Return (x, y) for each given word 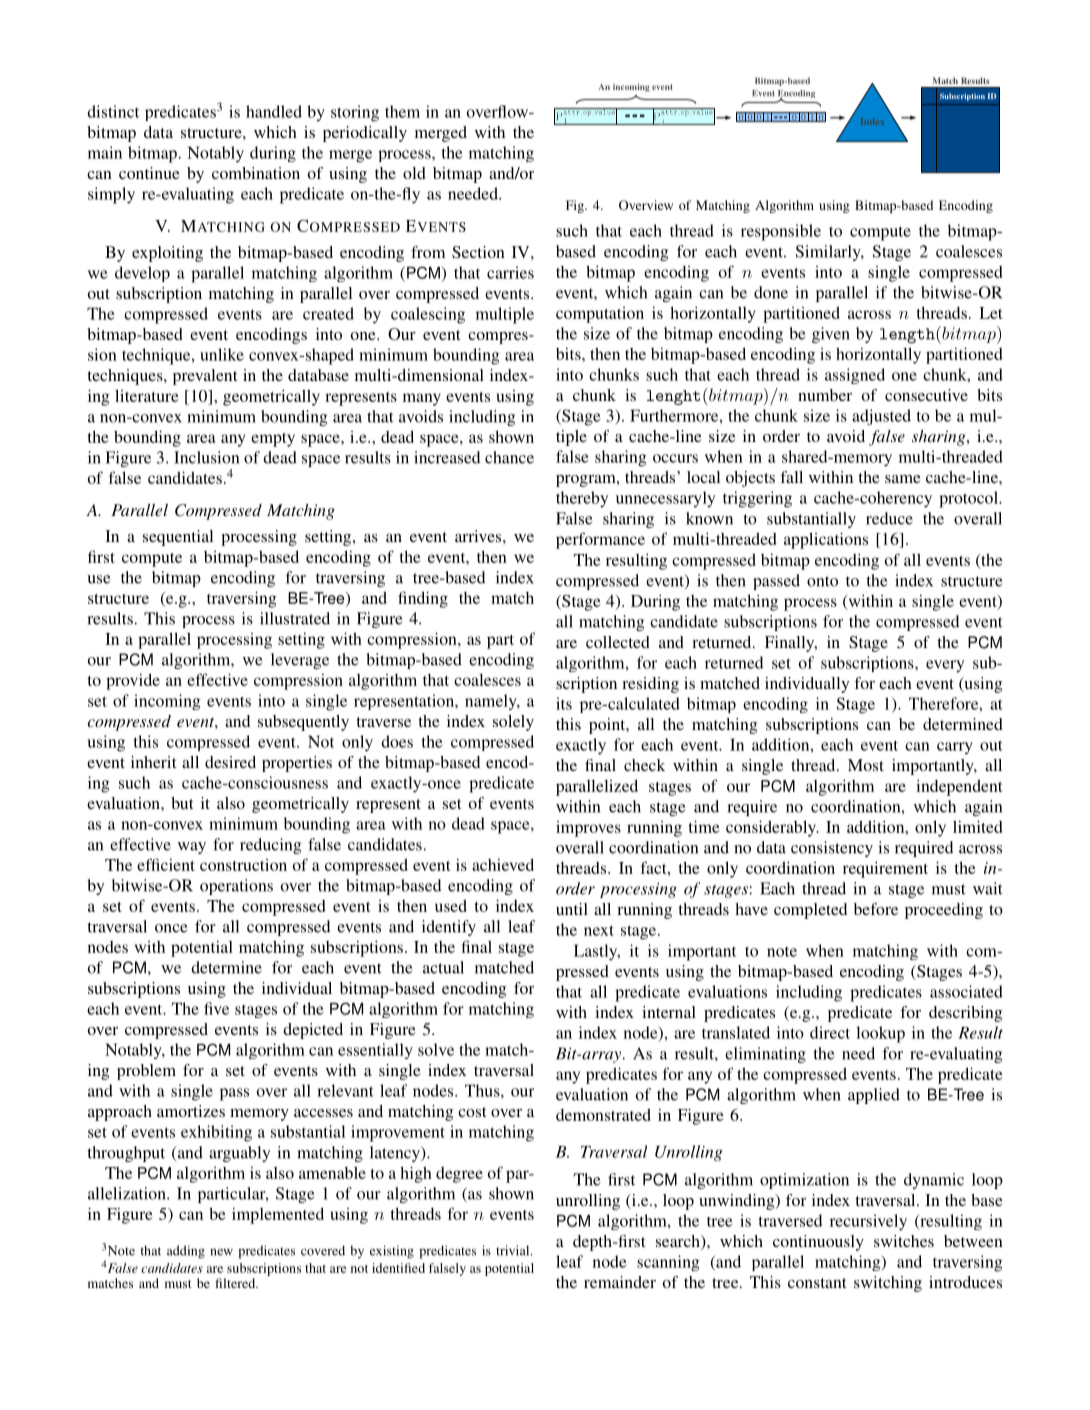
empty (273, 440)
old (414, 173)
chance (509, 457)
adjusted (881, 417)
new (221, 1252)
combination (256, 173)
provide (133, 681)
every (945, 666)
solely (513, 723)
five (216, 1008)
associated (966, 991)
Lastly (597, 952)
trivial (514, 1250)
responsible (781, 232)
